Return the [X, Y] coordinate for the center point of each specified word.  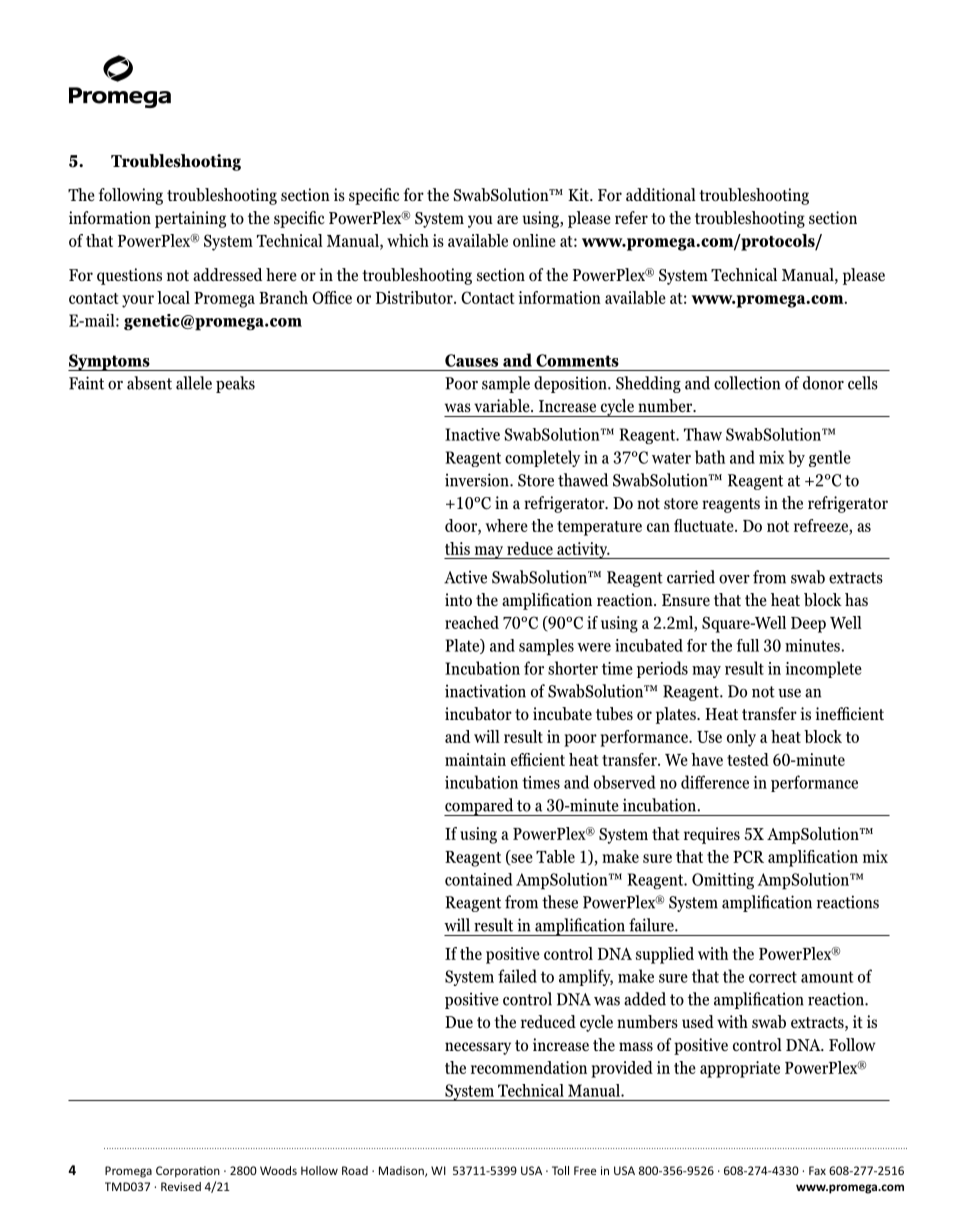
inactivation [485, 691]
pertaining [190, 219]
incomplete [823, 669]
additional [661, 194]
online [534, 240]
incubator [478, 714]
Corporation [188, 1172]
